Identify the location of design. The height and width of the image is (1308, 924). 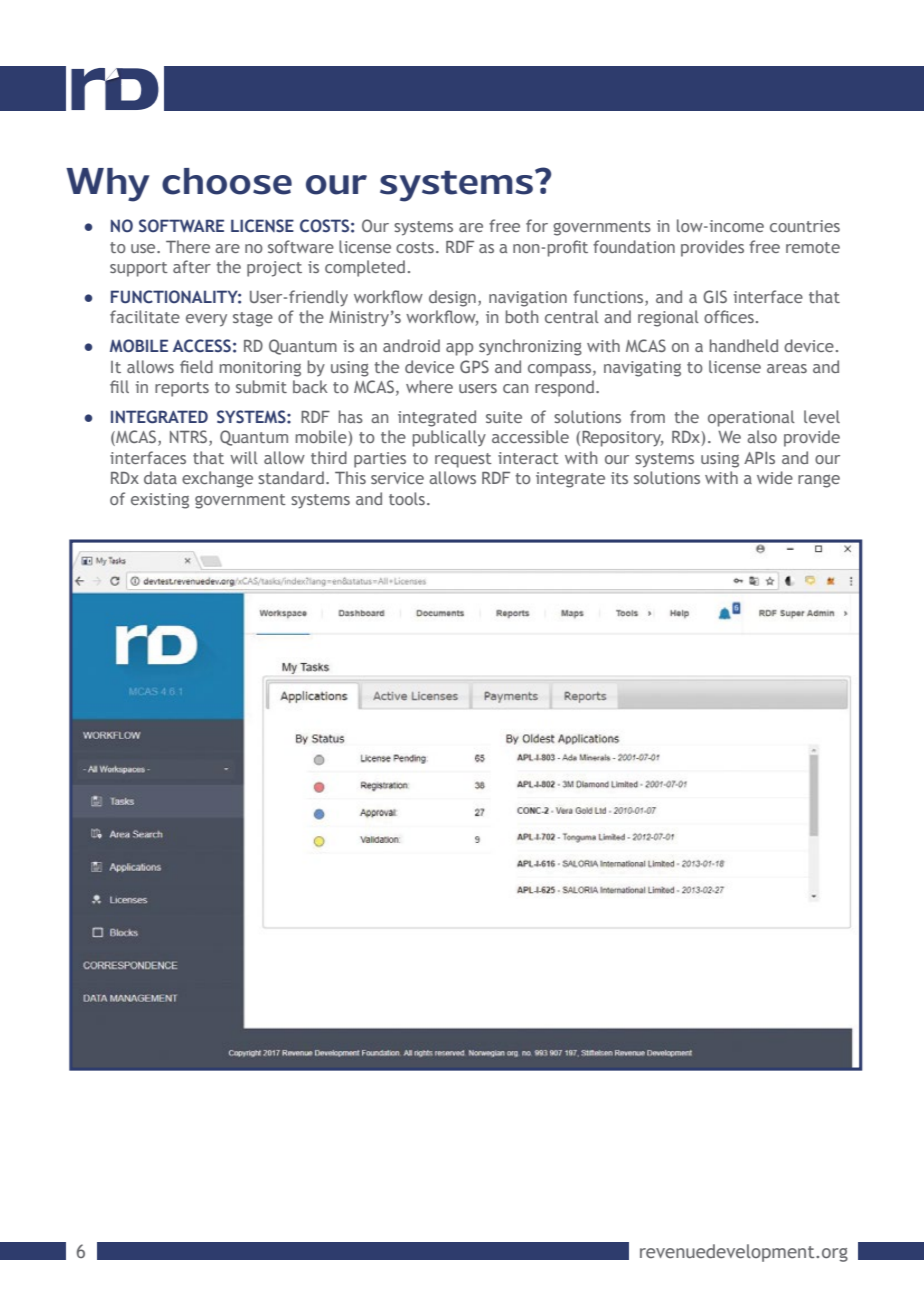
(452, 298).
